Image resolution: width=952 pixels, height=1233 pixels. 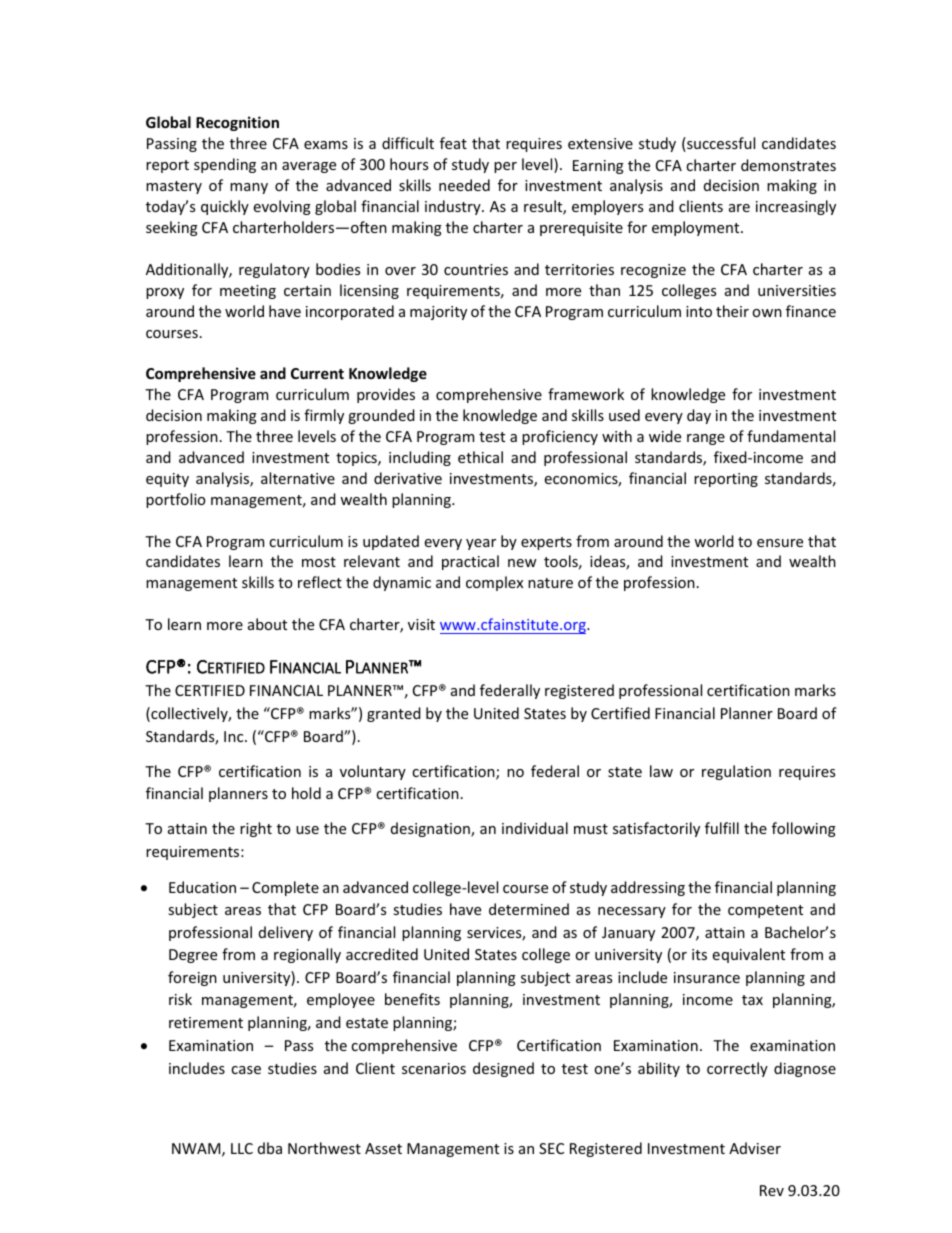 I want to click on feat, so click(x=453, y=143).
